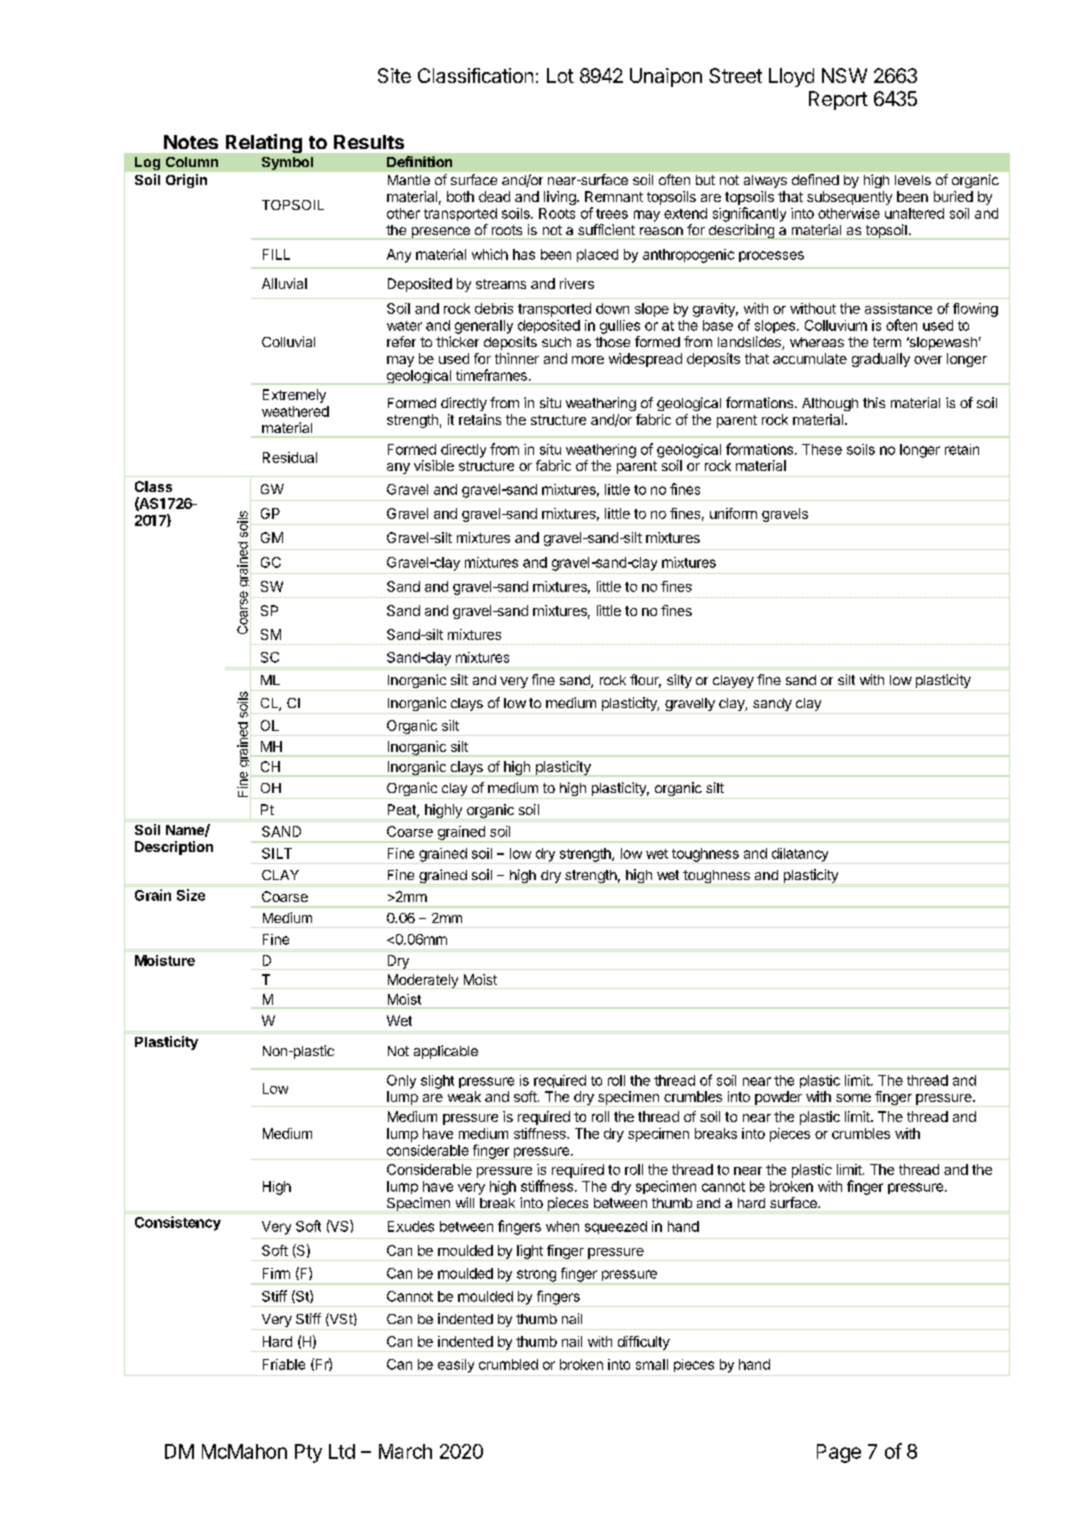  Describe the element at coordinates (733, 513) in the screenshot. I see `uniform` at that location.
